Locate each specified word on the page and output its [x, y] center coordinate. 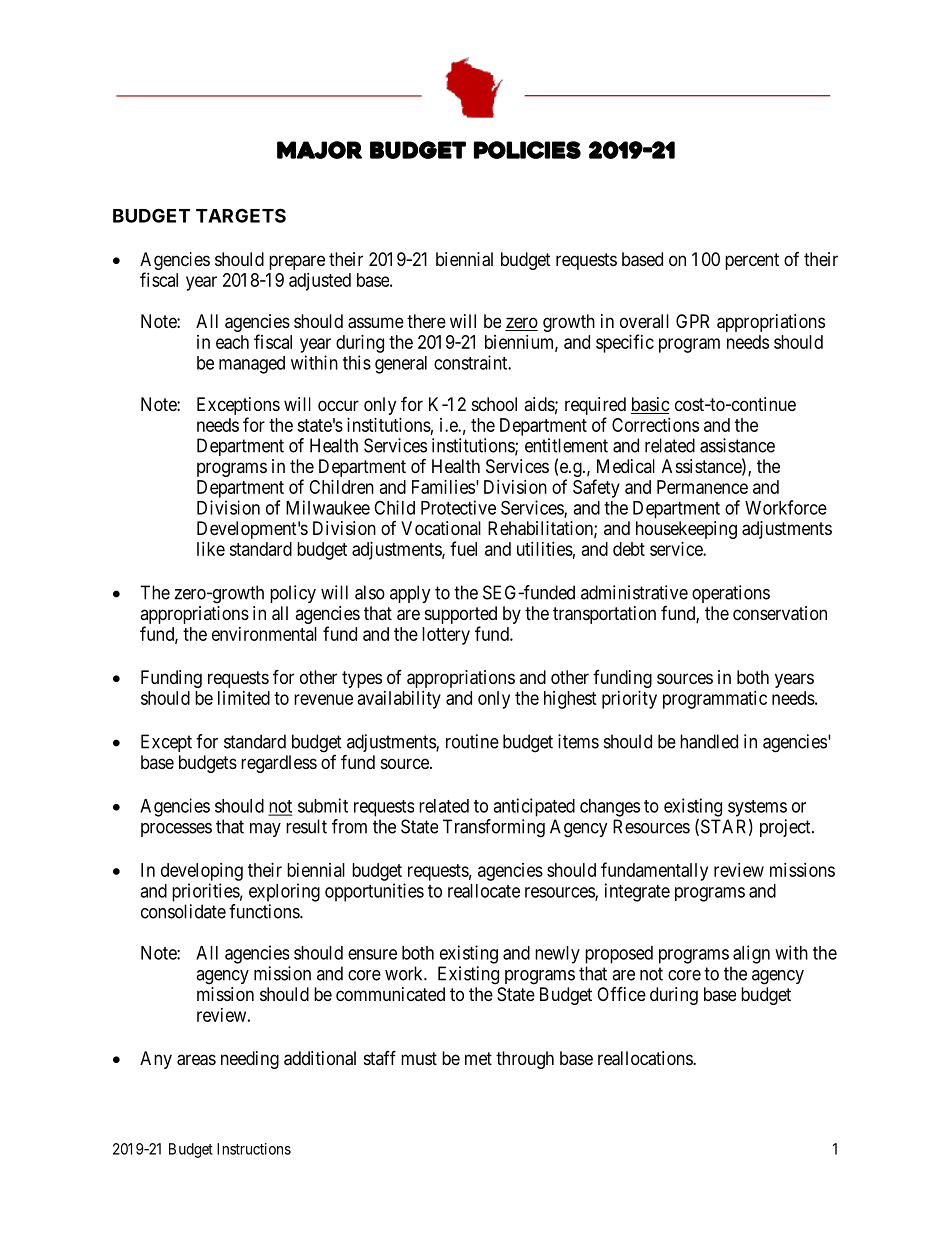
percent [752, 261]
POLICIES [527, 150]
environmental [264, 634]
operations [731, 594]
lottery [446, 636]
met [478, 1058]
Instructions [254, 1149]
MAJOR [319, 150]
